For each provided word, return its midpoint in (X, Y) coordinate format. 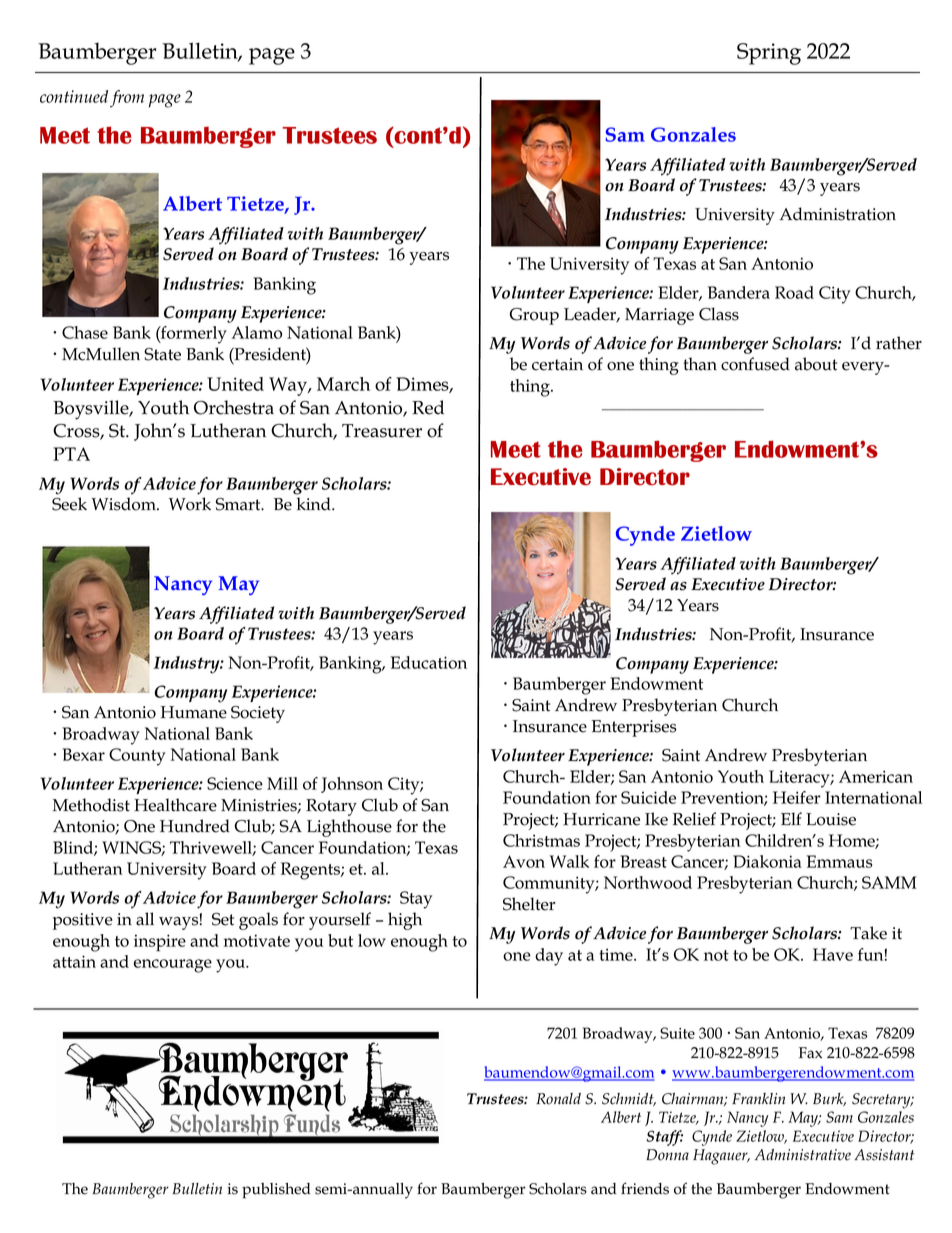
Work (190, 504)
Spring (769, 54)
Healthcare (175, 805)
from (127, 99)
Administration (837, 214)
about (816, 364)
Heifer (796, 797)
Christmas (541, 840)
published (276, 1191)
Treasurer (382, 431)
